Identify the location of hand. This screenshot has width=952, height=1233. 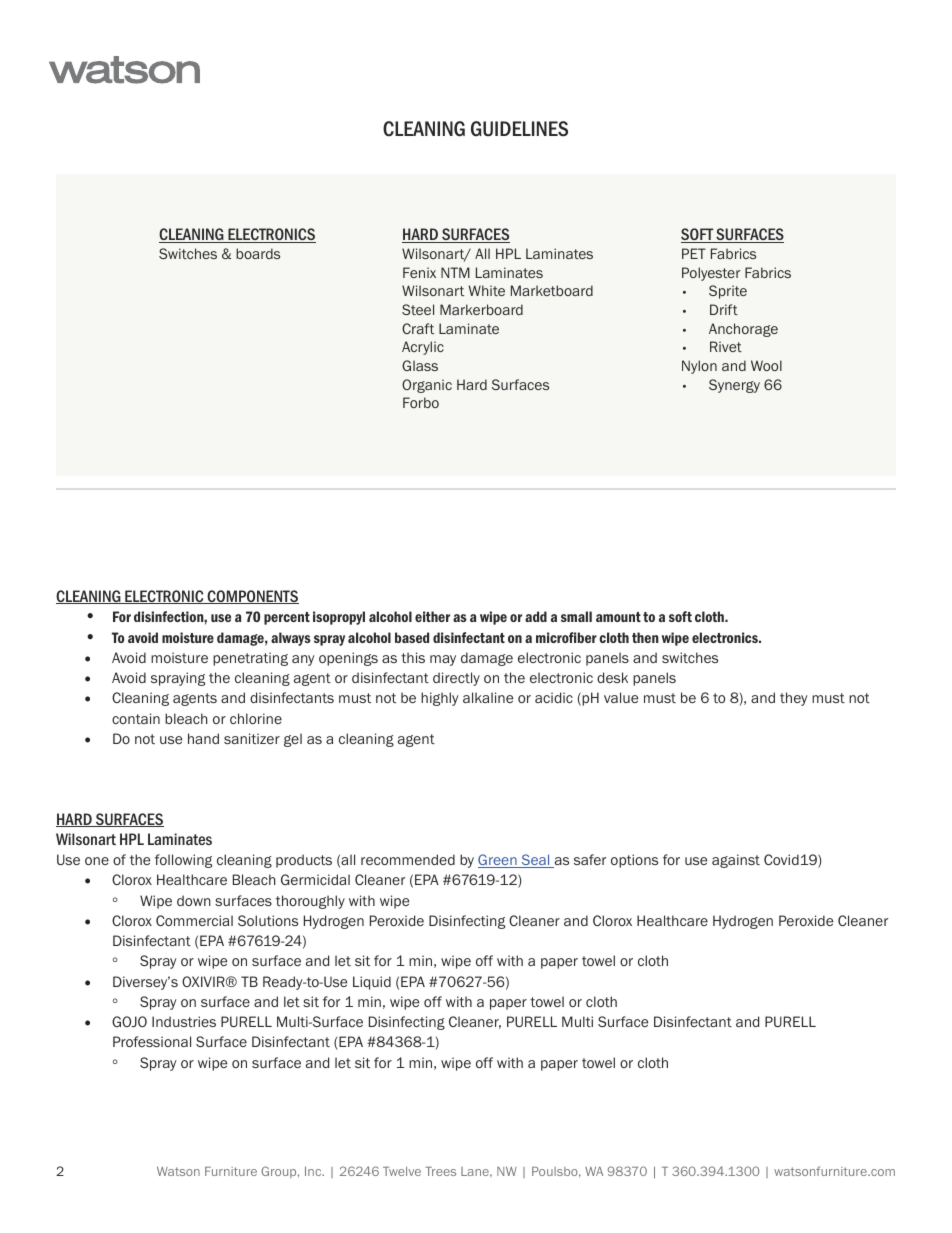
(203, 738).
